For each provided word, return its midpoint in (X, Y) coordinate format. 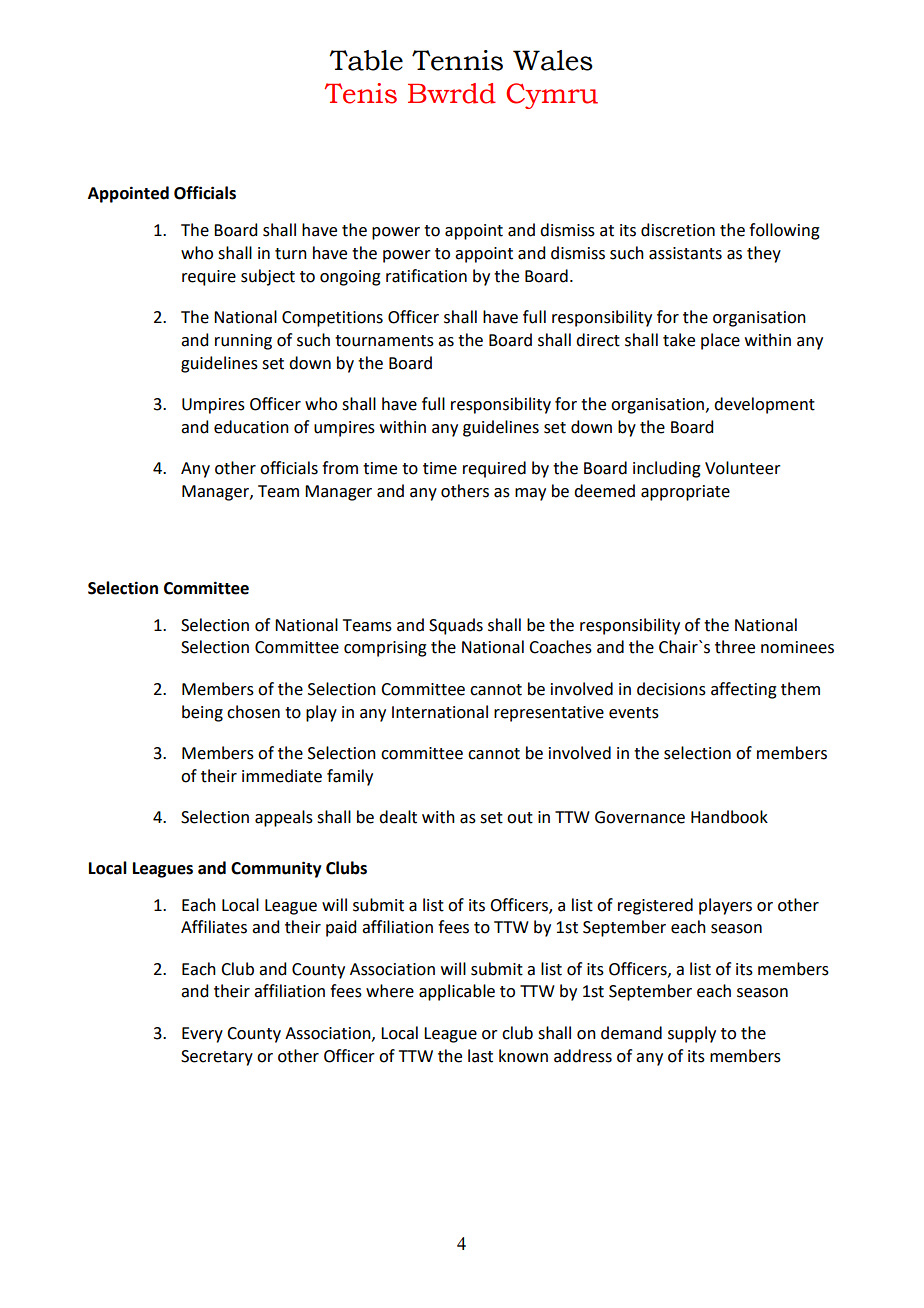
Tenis (360, 93)
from (340, 468)
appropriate (685, 493)
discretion (678, 230)
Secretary (217, 1058)
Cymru (552, 96)
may (530, 494)
